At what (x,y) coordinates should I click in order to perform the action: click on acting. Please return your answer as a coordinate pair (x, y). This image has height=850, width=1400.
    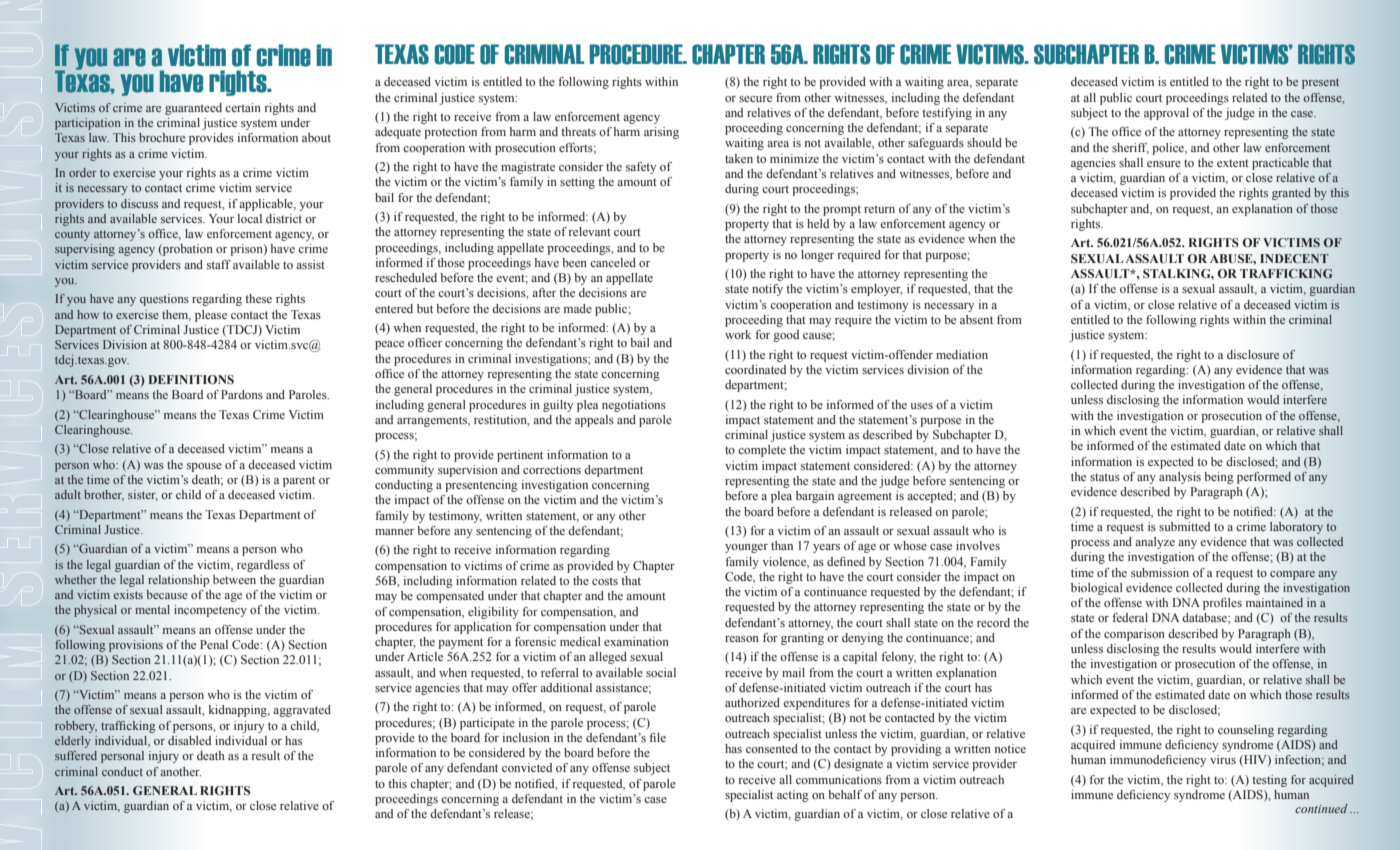
    Looking at the image, I should click on (793, 796).
